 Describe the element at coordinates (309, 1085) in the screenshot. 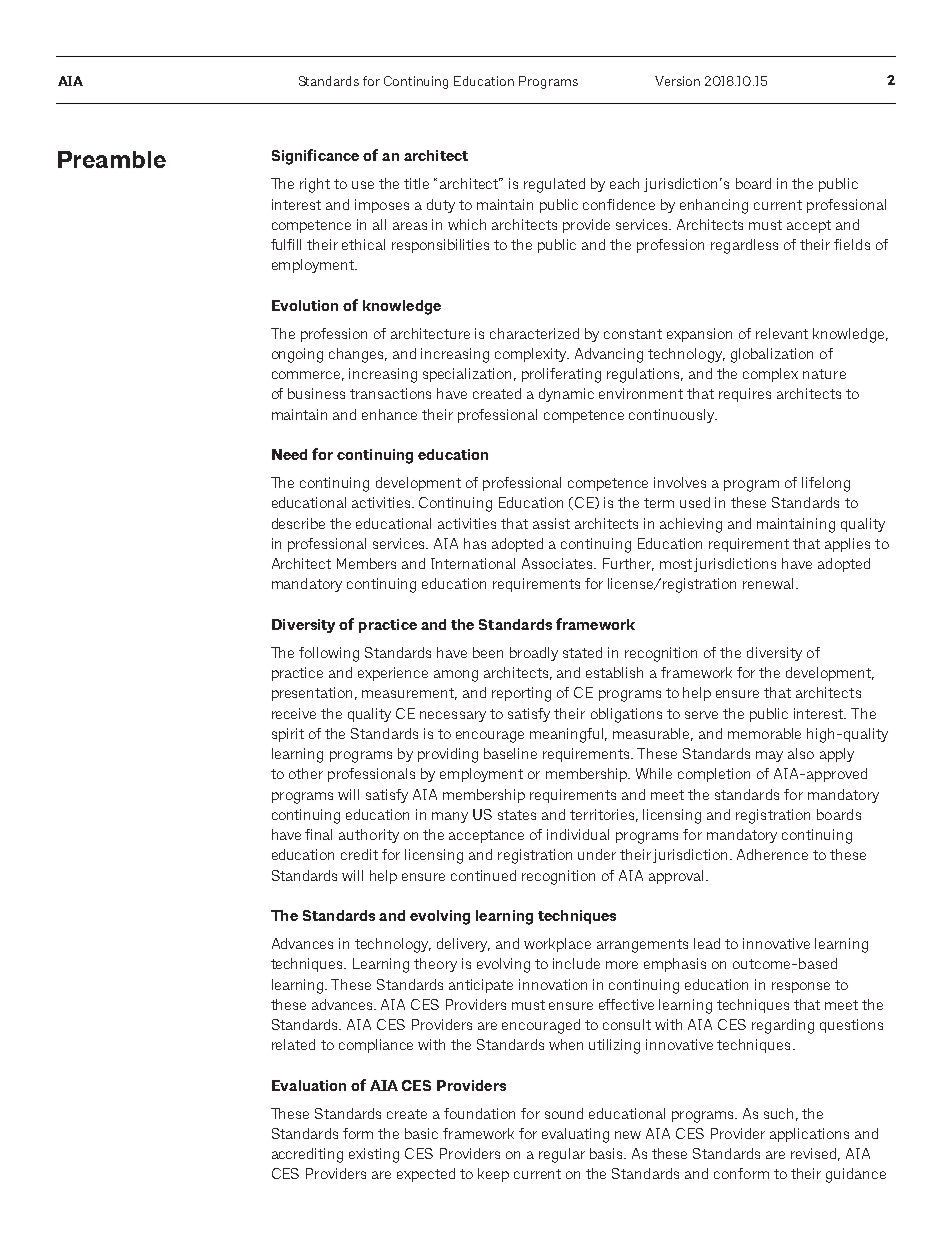

I see `Evaluation` at that location.
